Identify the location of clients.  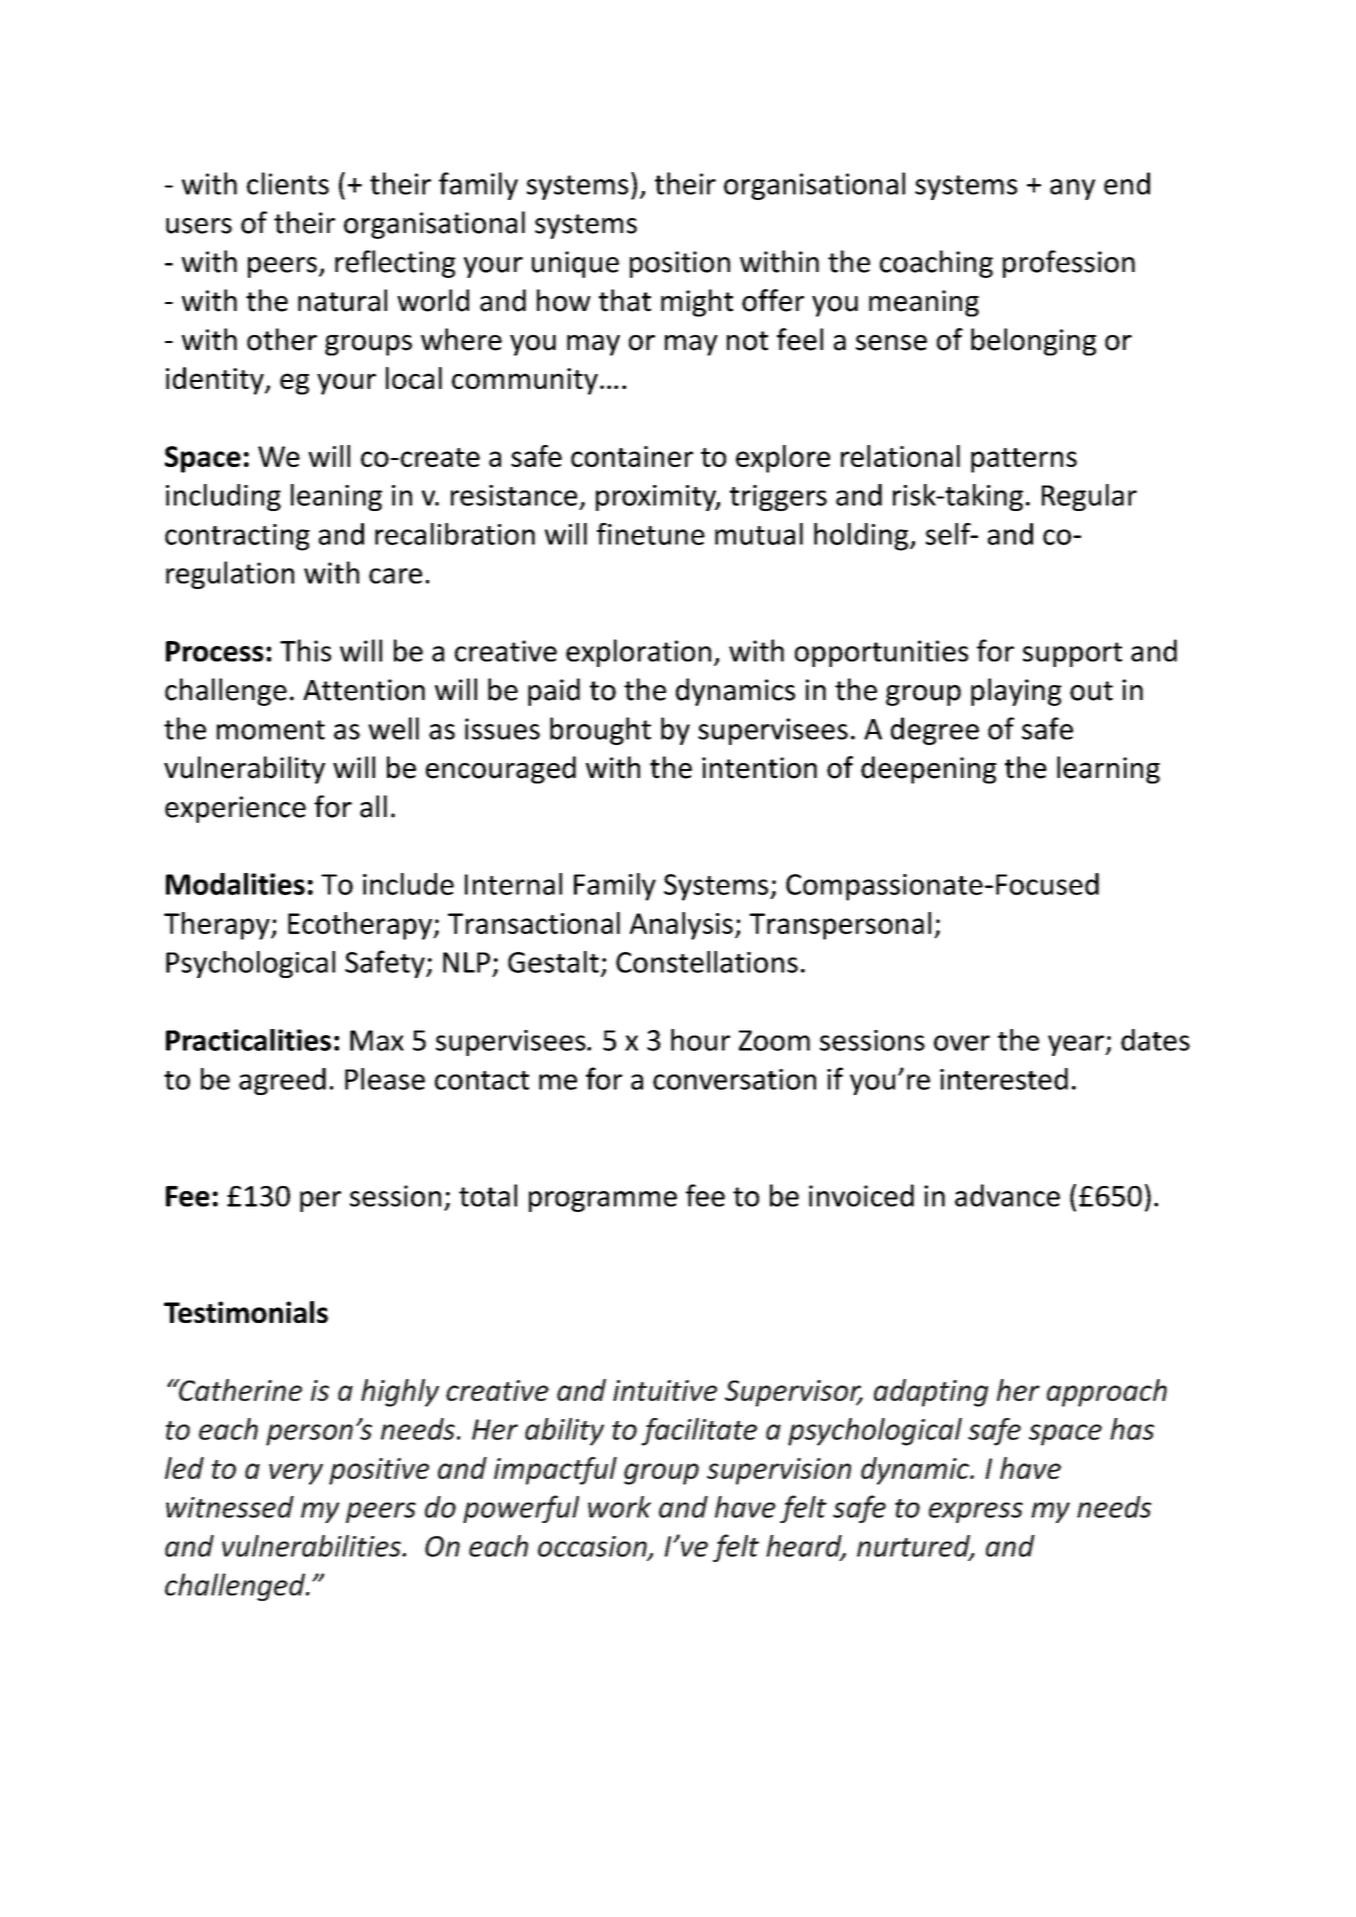
(288, 183).
